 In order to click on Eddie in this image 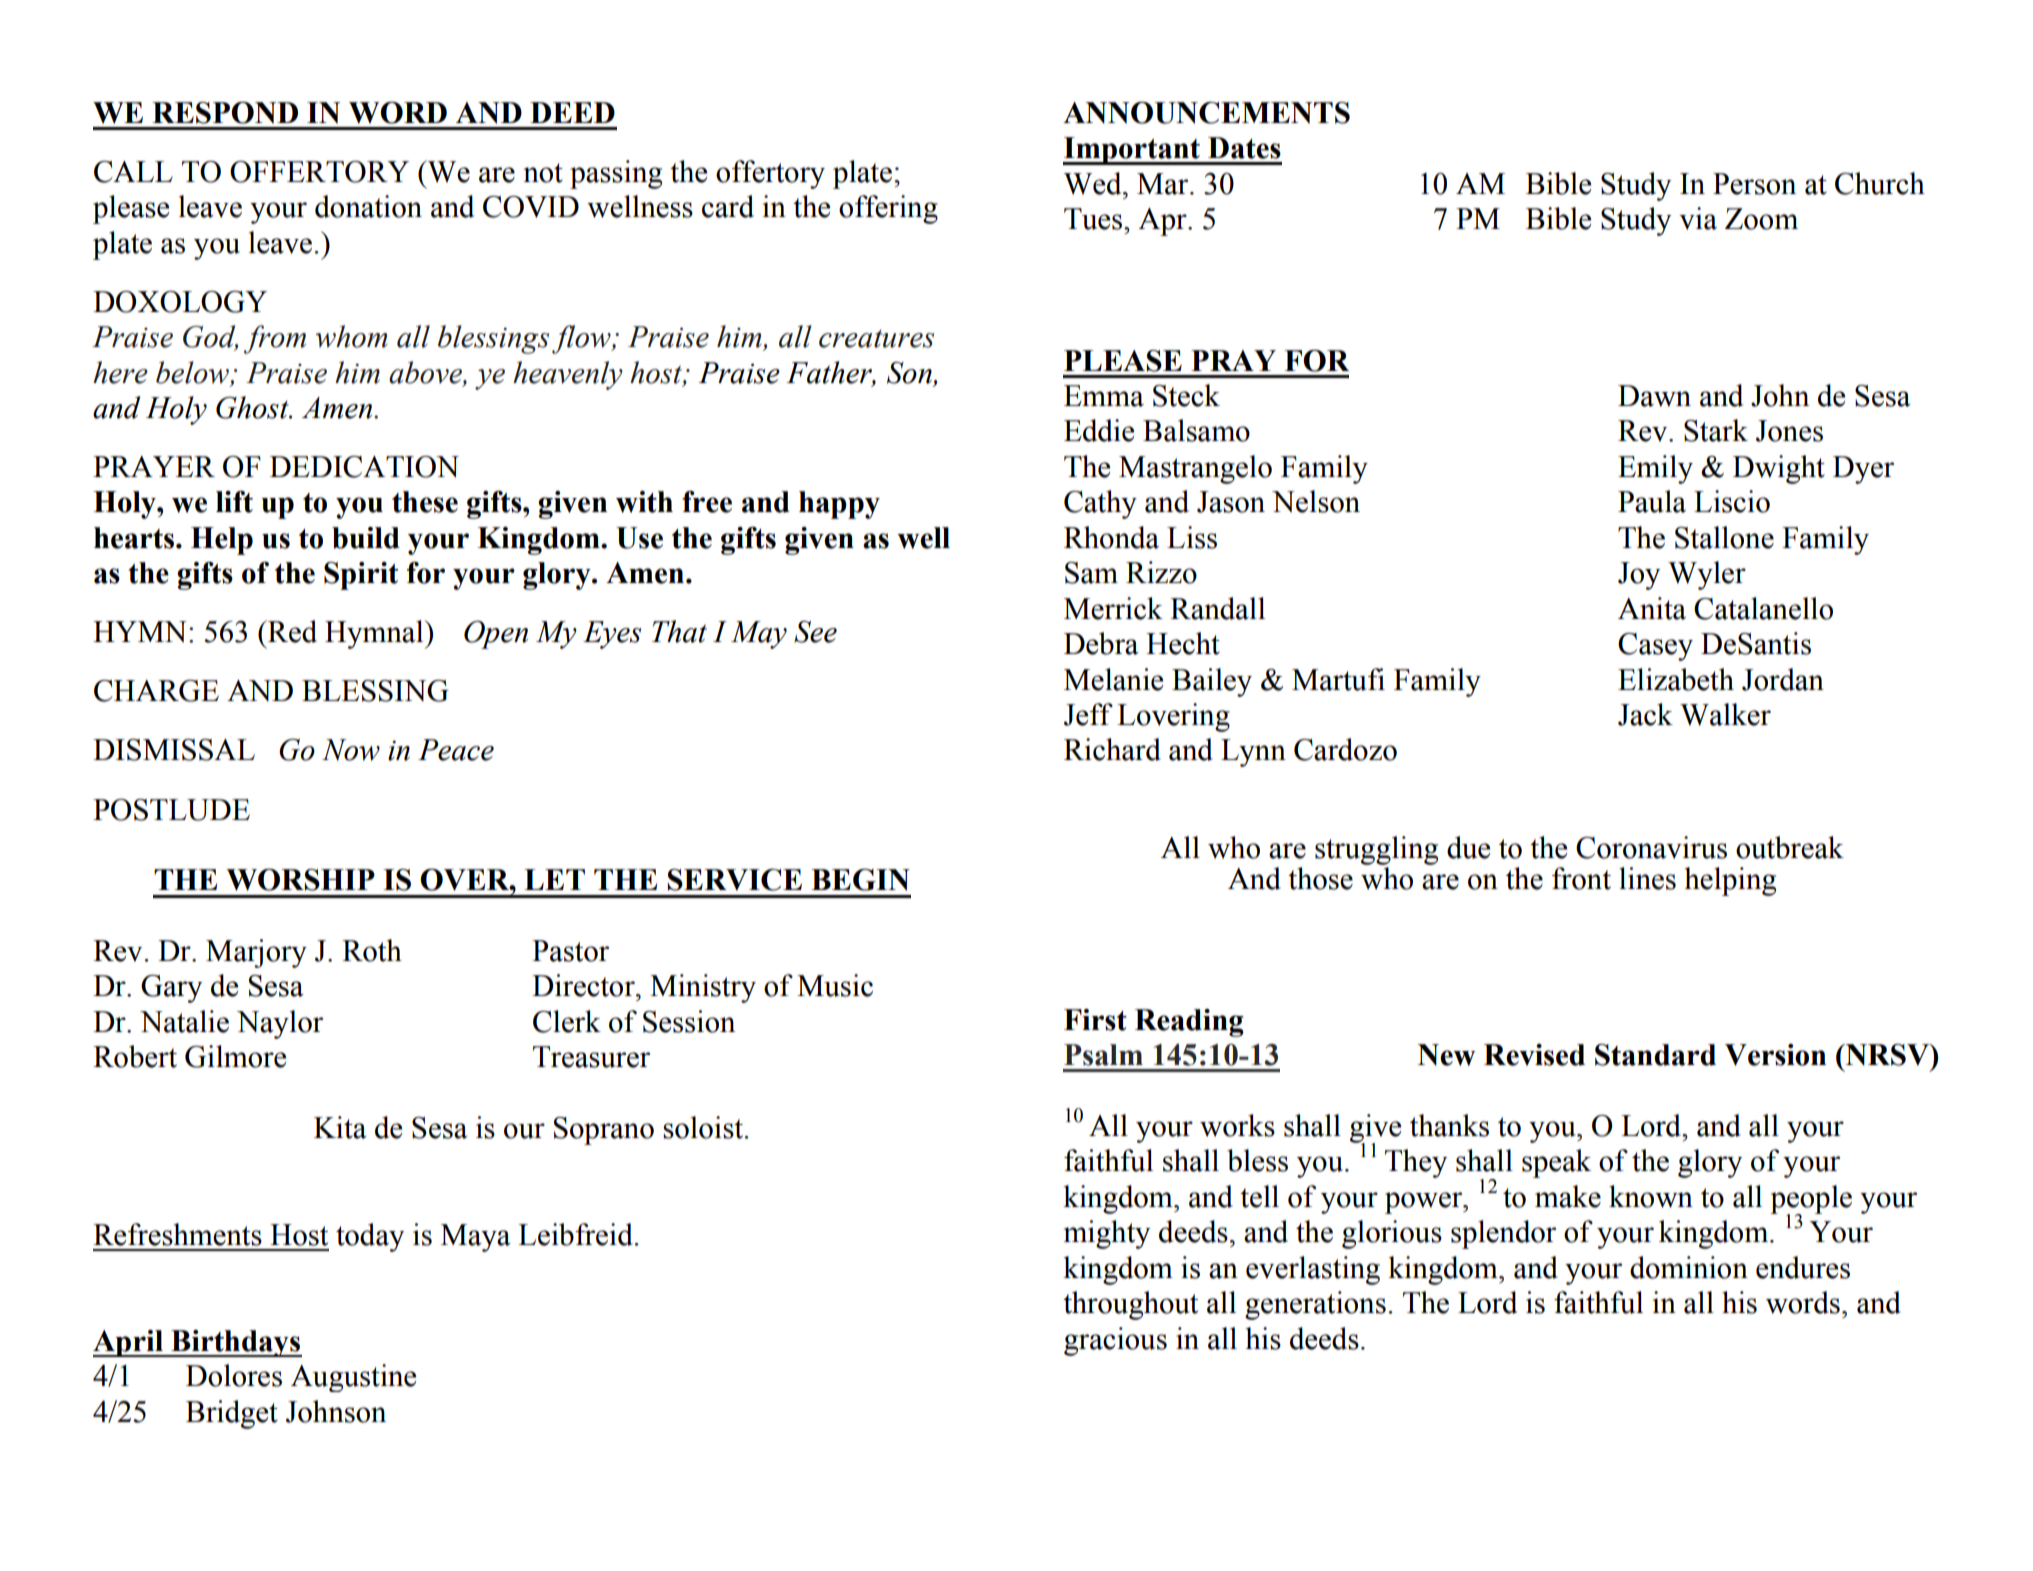, I will do `click(1099, 430)`.
